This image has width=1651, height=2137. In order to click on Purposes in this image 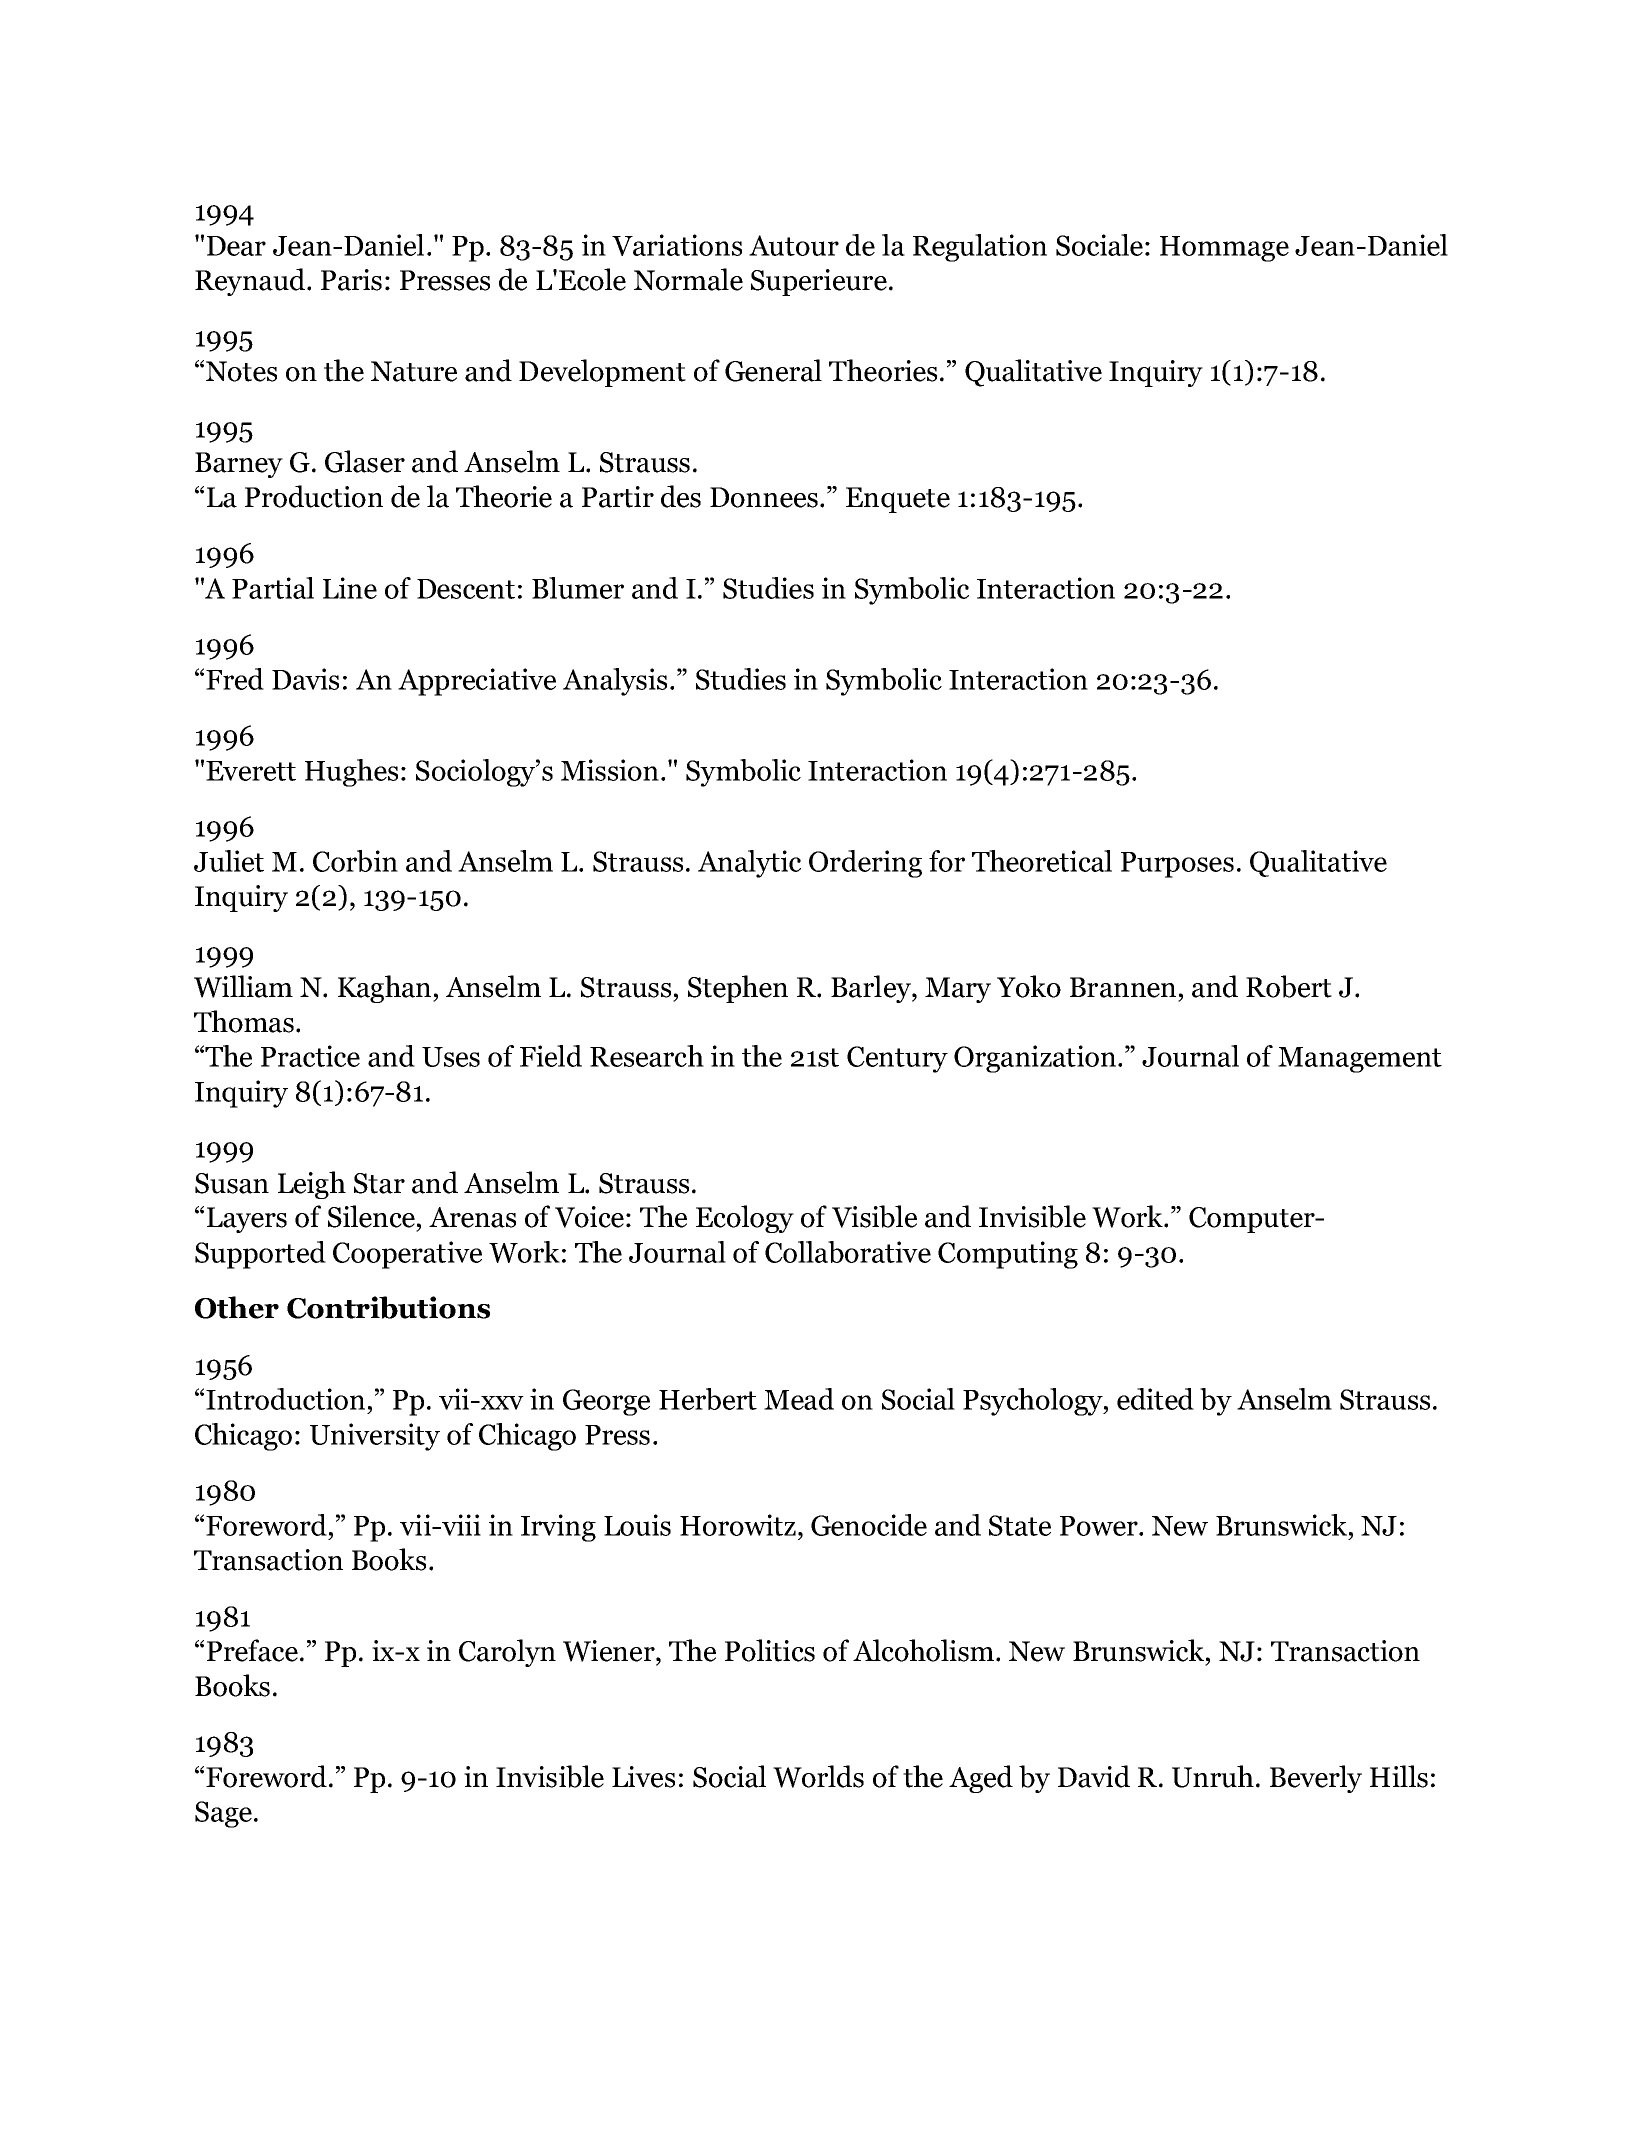, I will do `click(1177, 865)`.
